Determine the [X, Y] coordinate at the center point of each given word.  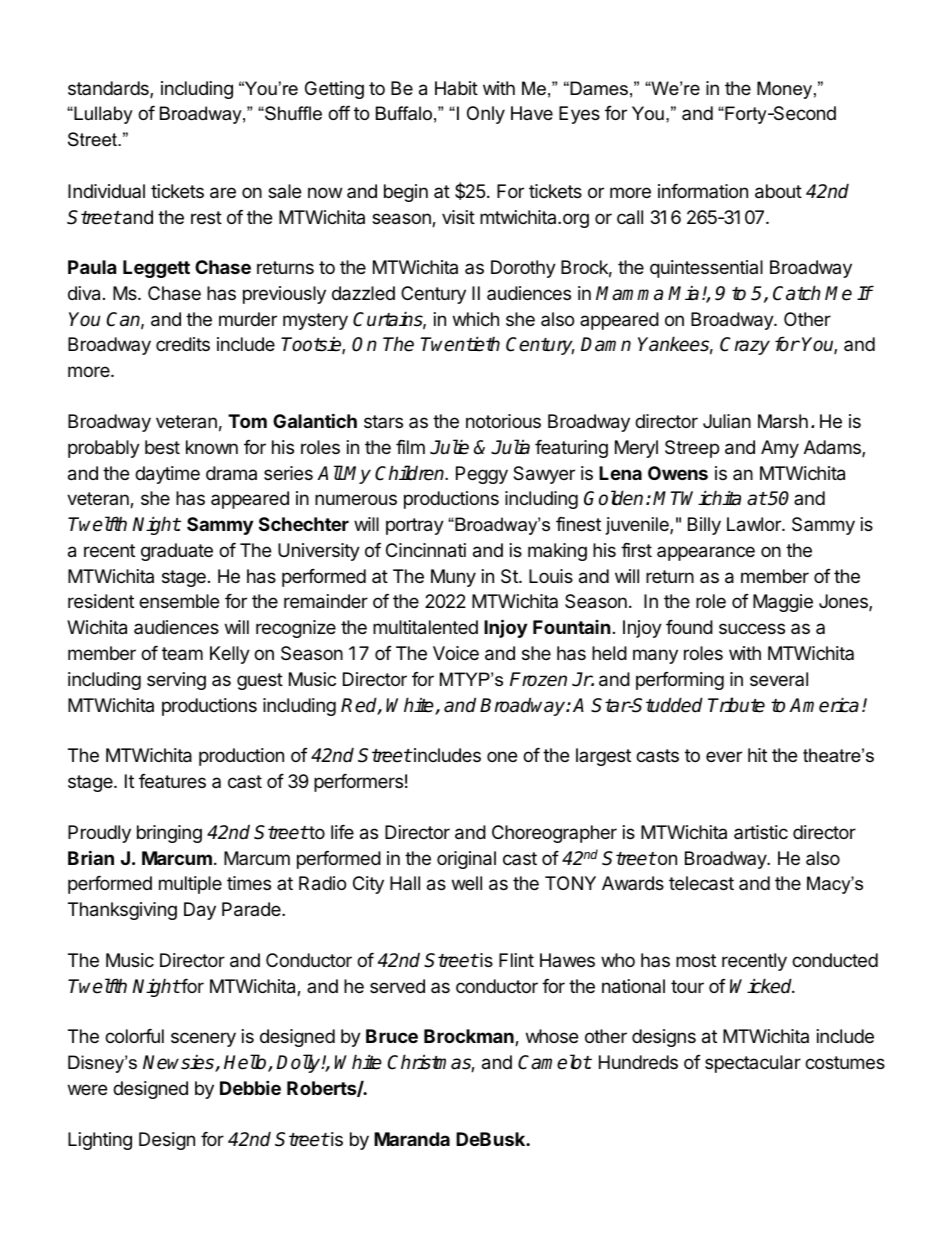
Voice [456, 653]
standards [109, 89]
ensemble [179, 601]
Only [486, 115]
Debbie [250, 1087]
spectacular [753, 1064]
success [752, 628]
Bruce [392, 1036]
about [778, 191]
